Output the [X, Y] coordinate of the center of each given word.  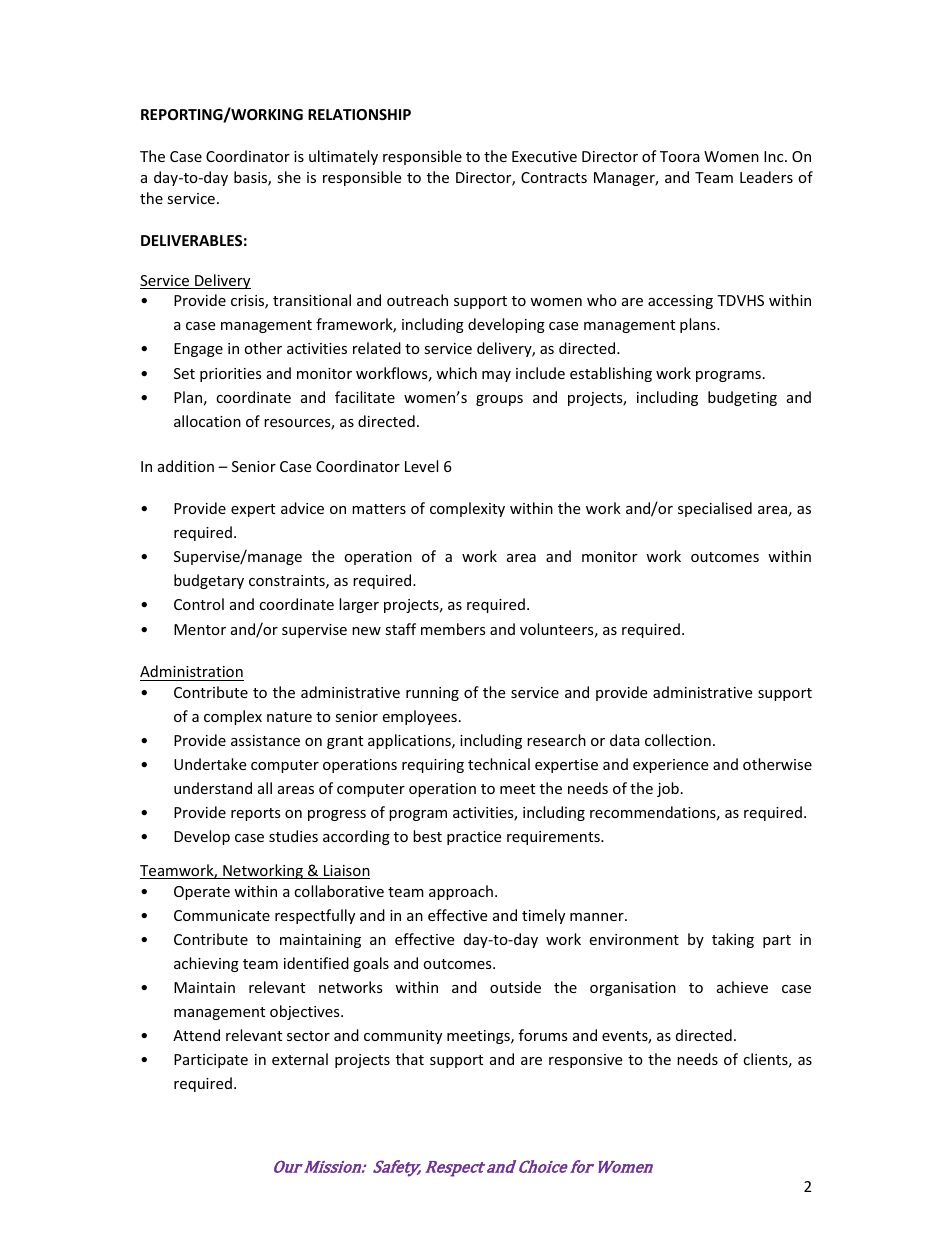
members [453, 629]
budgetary [209, 581]
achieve [742, 987]
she [289, 177]
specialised [715, 509]
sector [308, 1036]
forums [543, 1035]
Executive [544, 156]
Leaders [766, 177]
